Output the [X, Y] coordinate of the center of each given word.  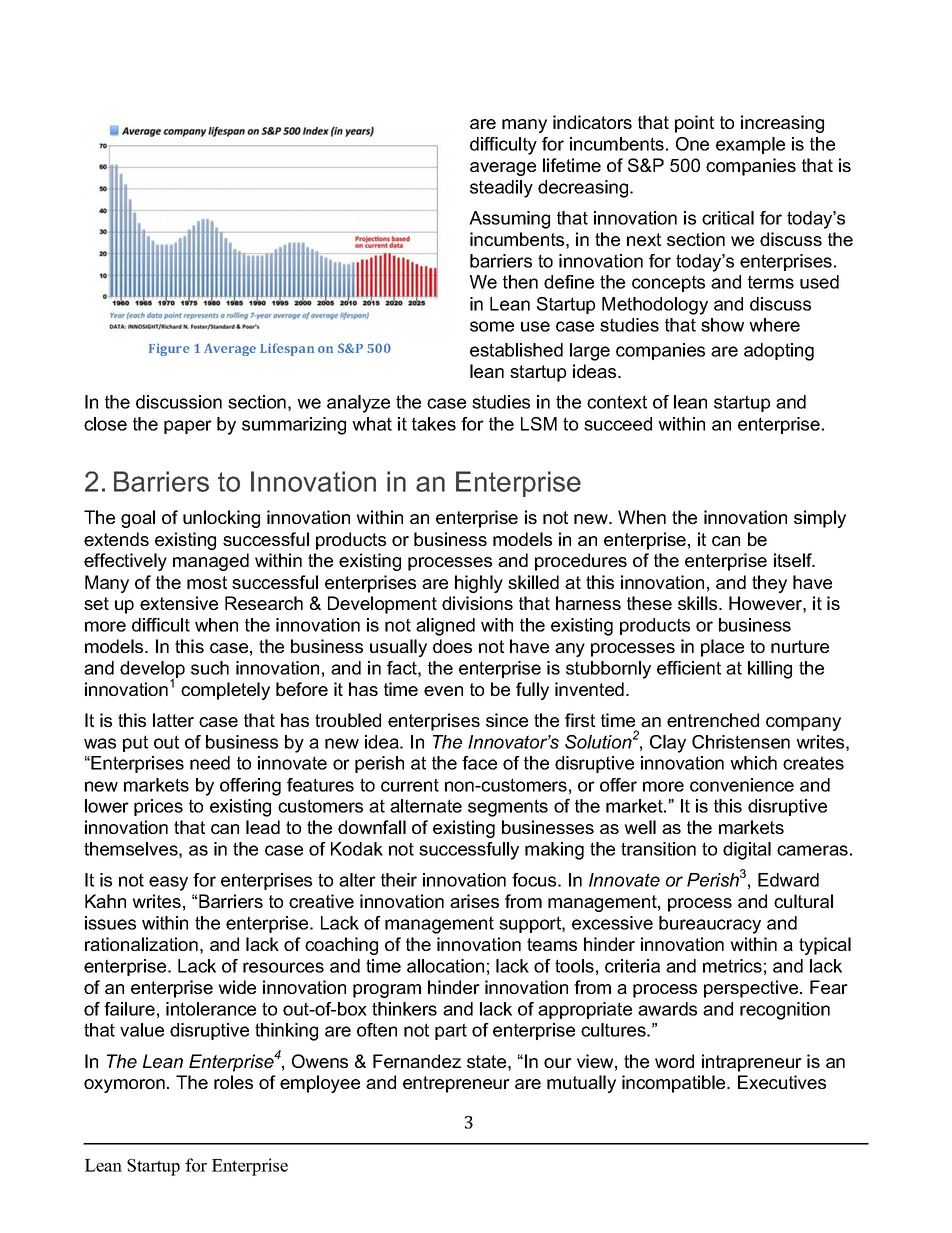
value [142, 1030]
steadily [501, 189]
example [750, 145]
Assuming [509, 220]
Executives [782, 1082]
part [451, 1031]
